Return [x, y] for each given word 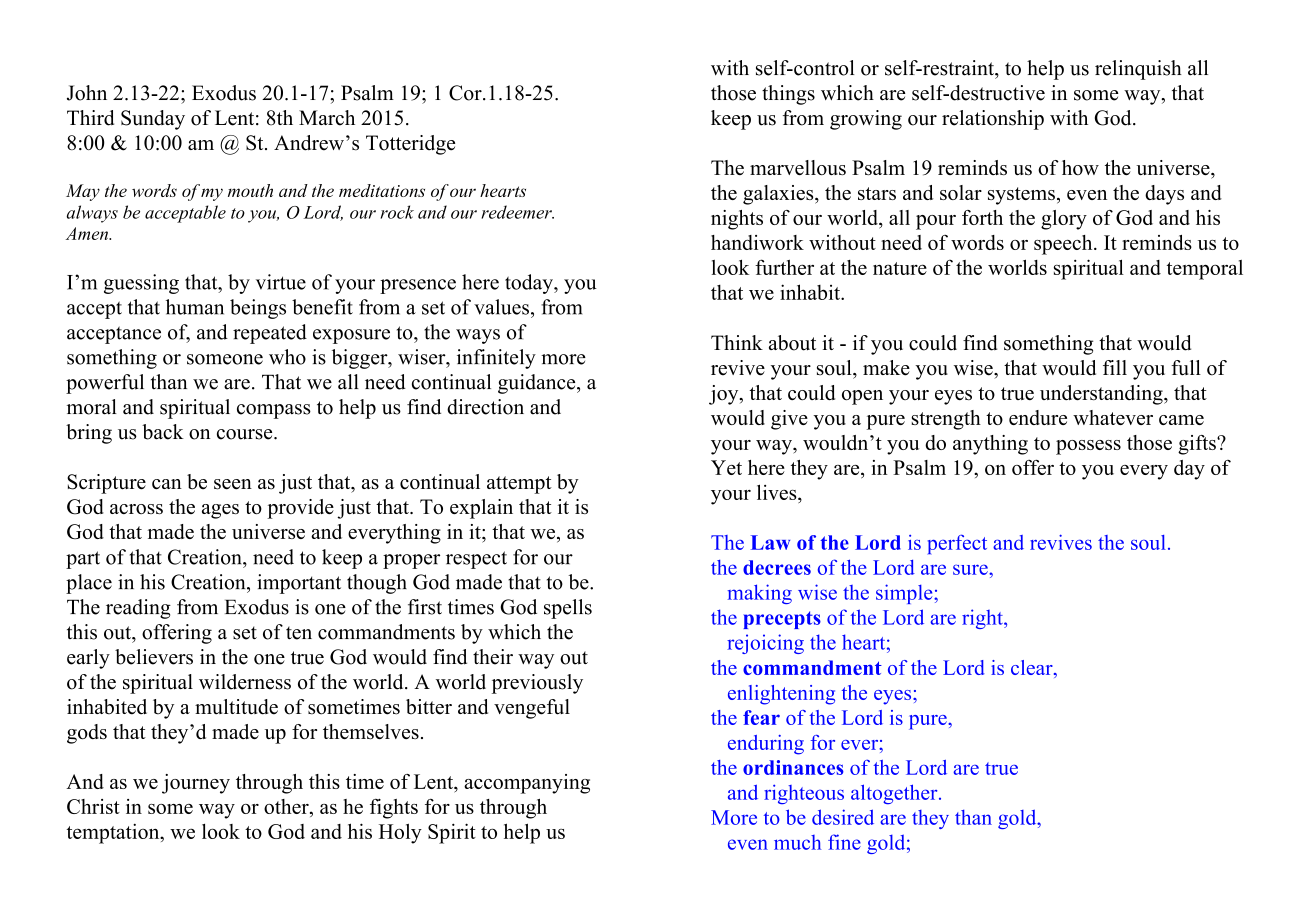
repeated [270, 334]
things [788, 95]
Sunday [153, 120]
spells [568, 609]
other [287, 808]
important [299, 584]
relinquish [1138, 70]
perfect [957, 544]
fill [1115, 367]
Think [737, 342]
